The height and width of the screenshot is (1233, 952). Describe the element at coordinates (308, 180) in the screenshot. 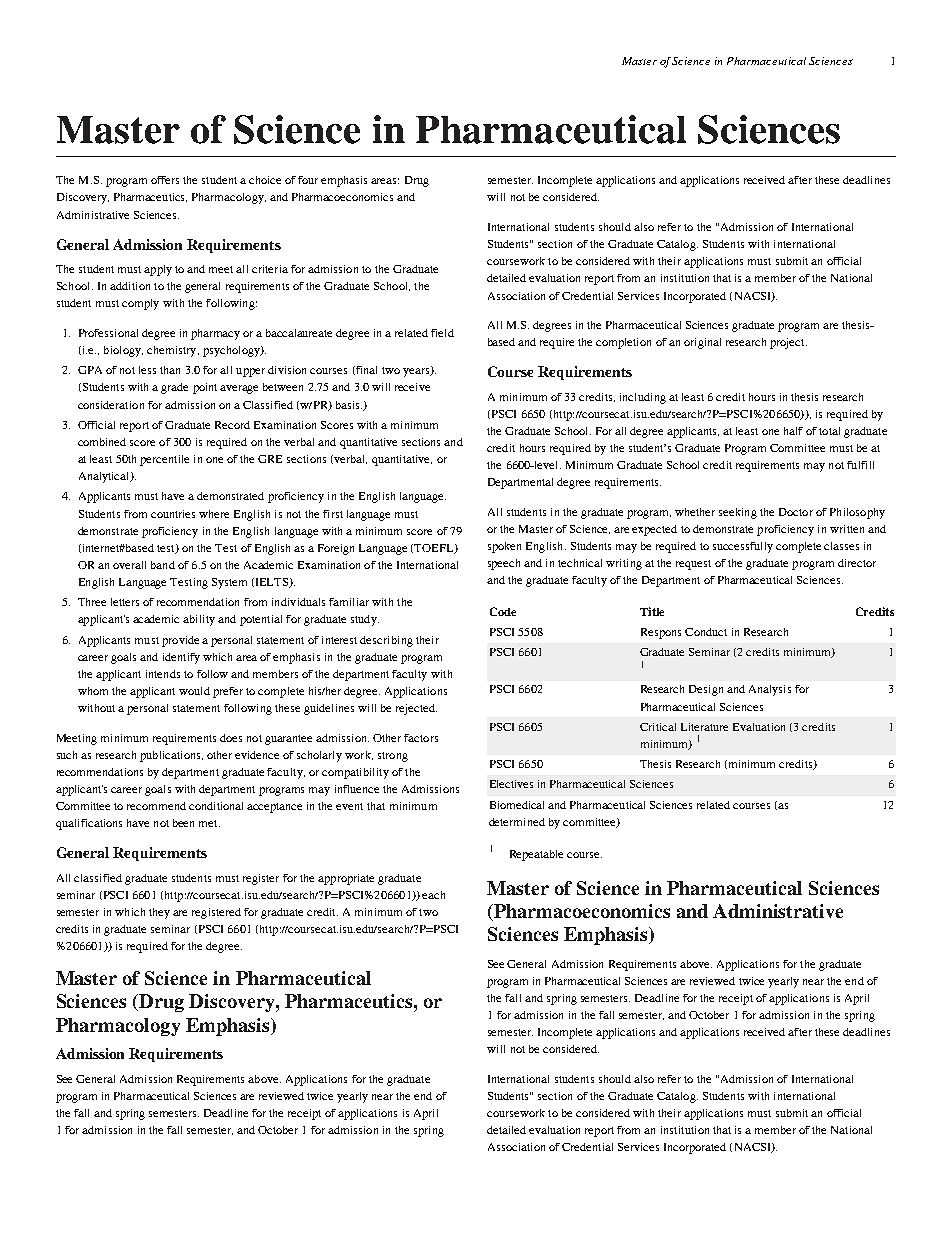

I see `four` at that location.
